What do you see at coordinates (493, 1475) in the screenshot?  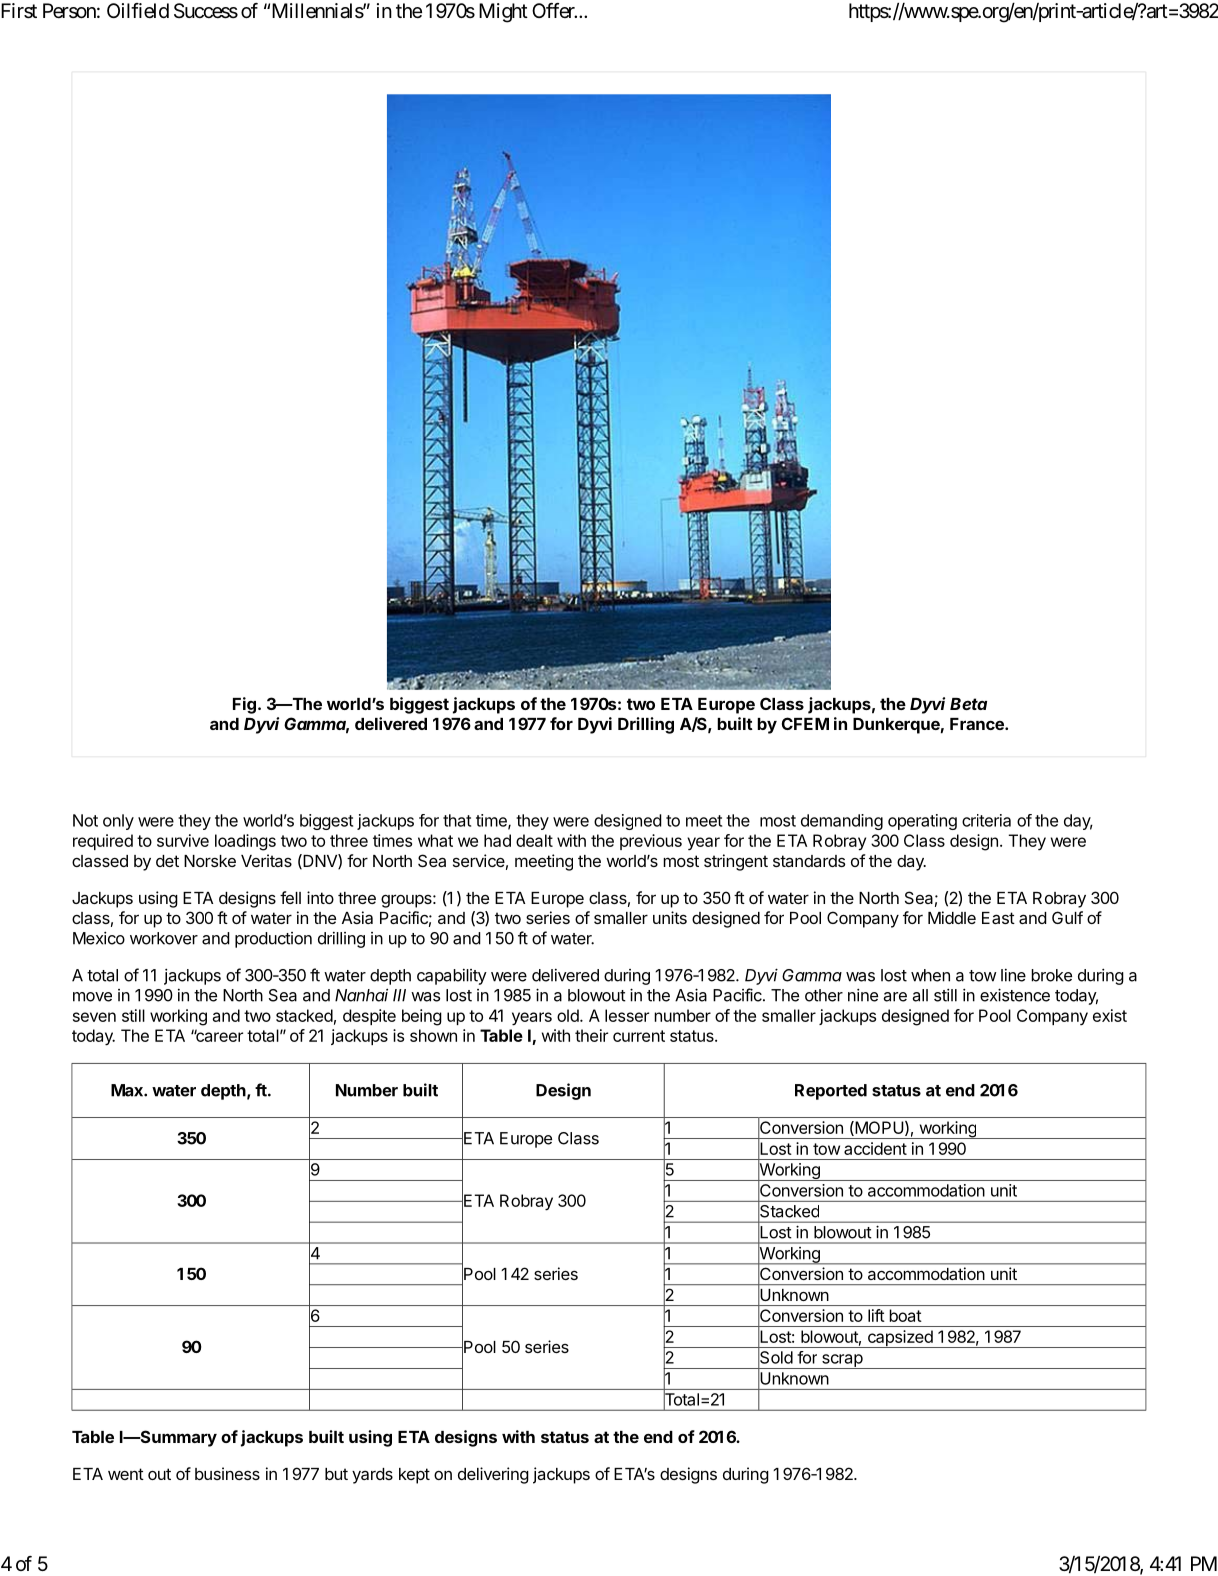 I see `delivering` at bounding box center [493, 1475].
